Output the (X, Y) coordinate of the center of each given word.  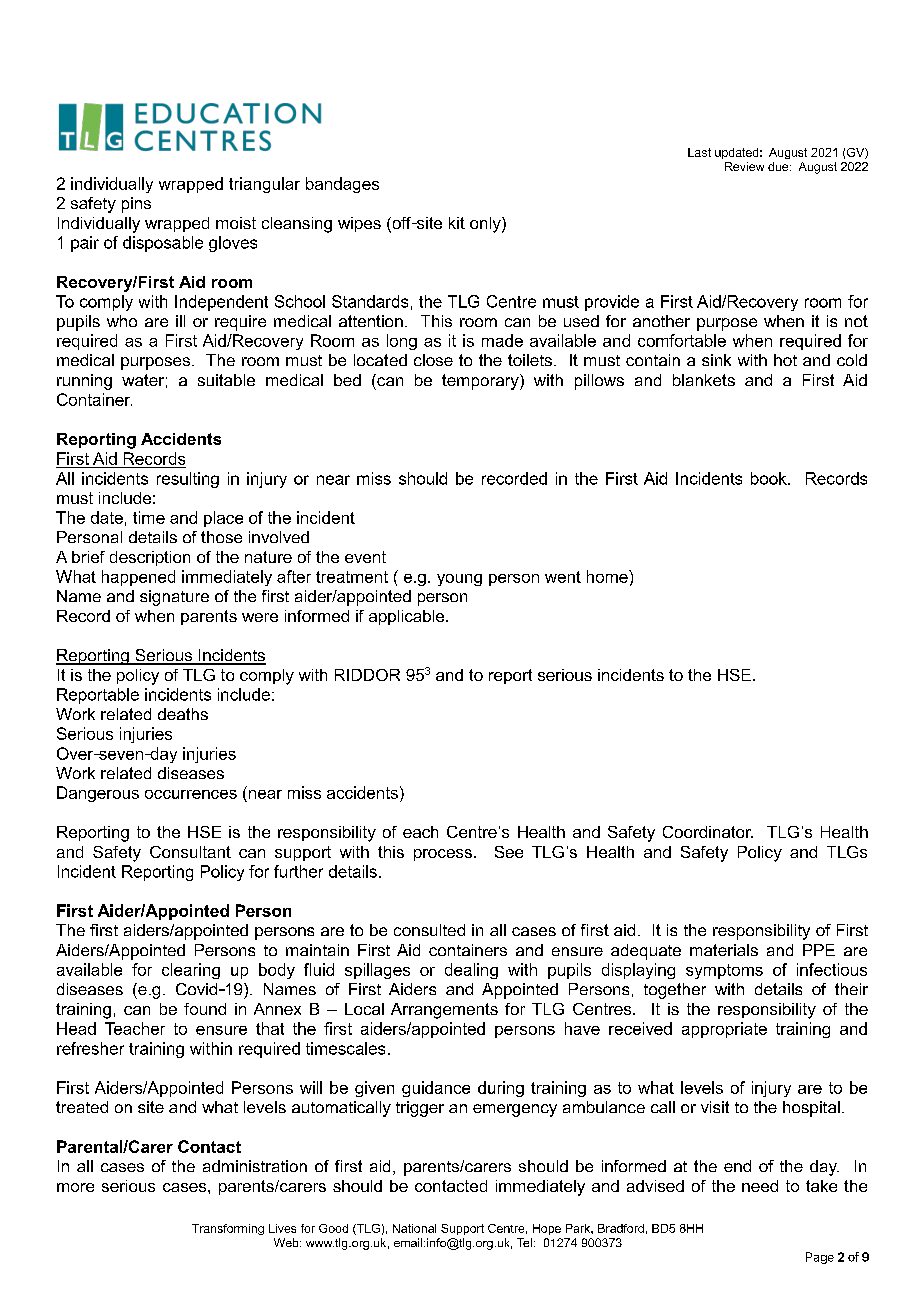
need (760, 1186)
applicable (408, 617)
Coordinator (708, 832)
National (414, 1228)
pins (136, 205)
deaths (183, 714)
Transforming (228, 1229)
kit (457, 223)
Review (744, 166)
